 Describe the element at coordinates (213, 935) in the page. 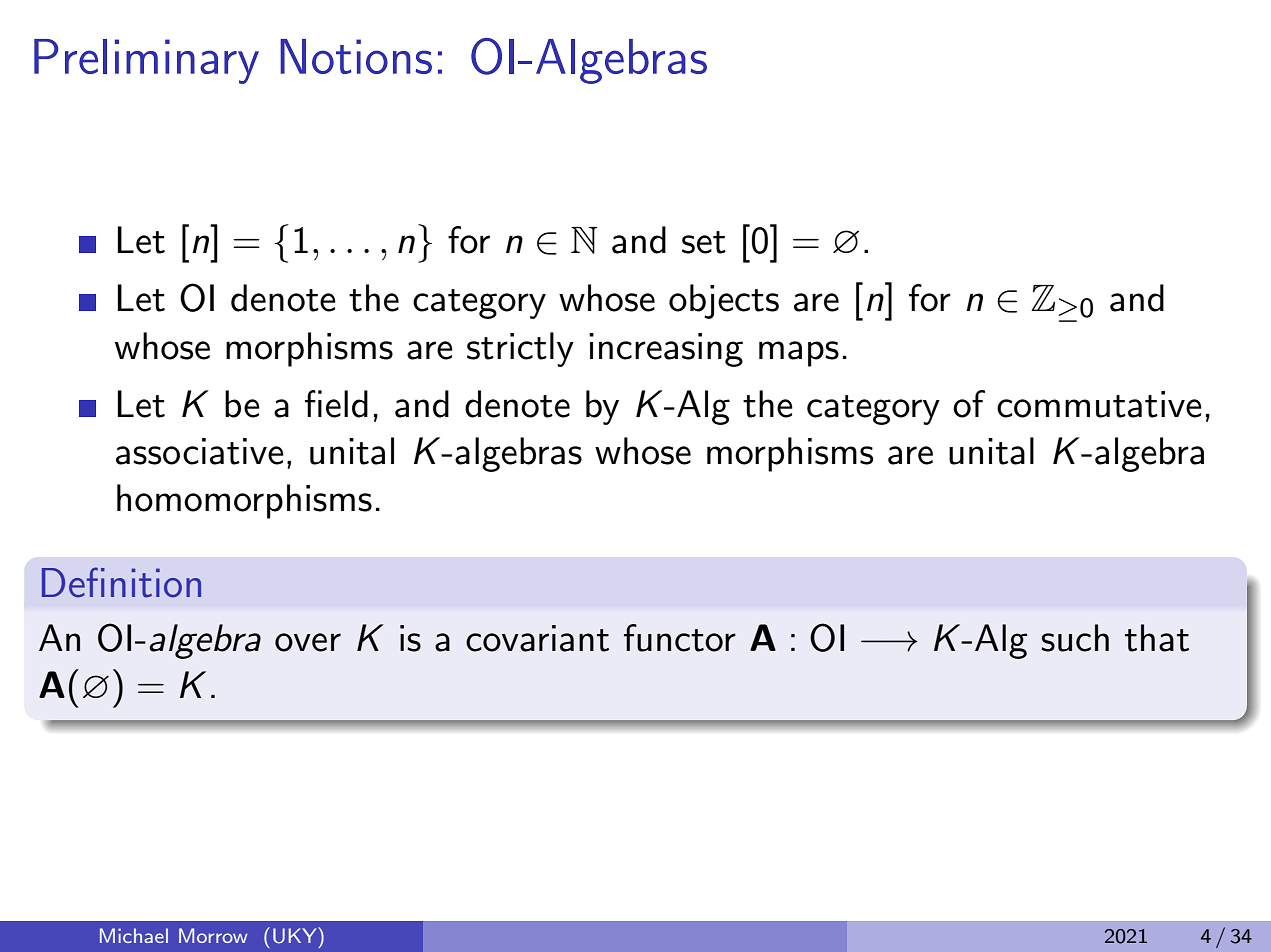

I see `Morrow` at that location.
